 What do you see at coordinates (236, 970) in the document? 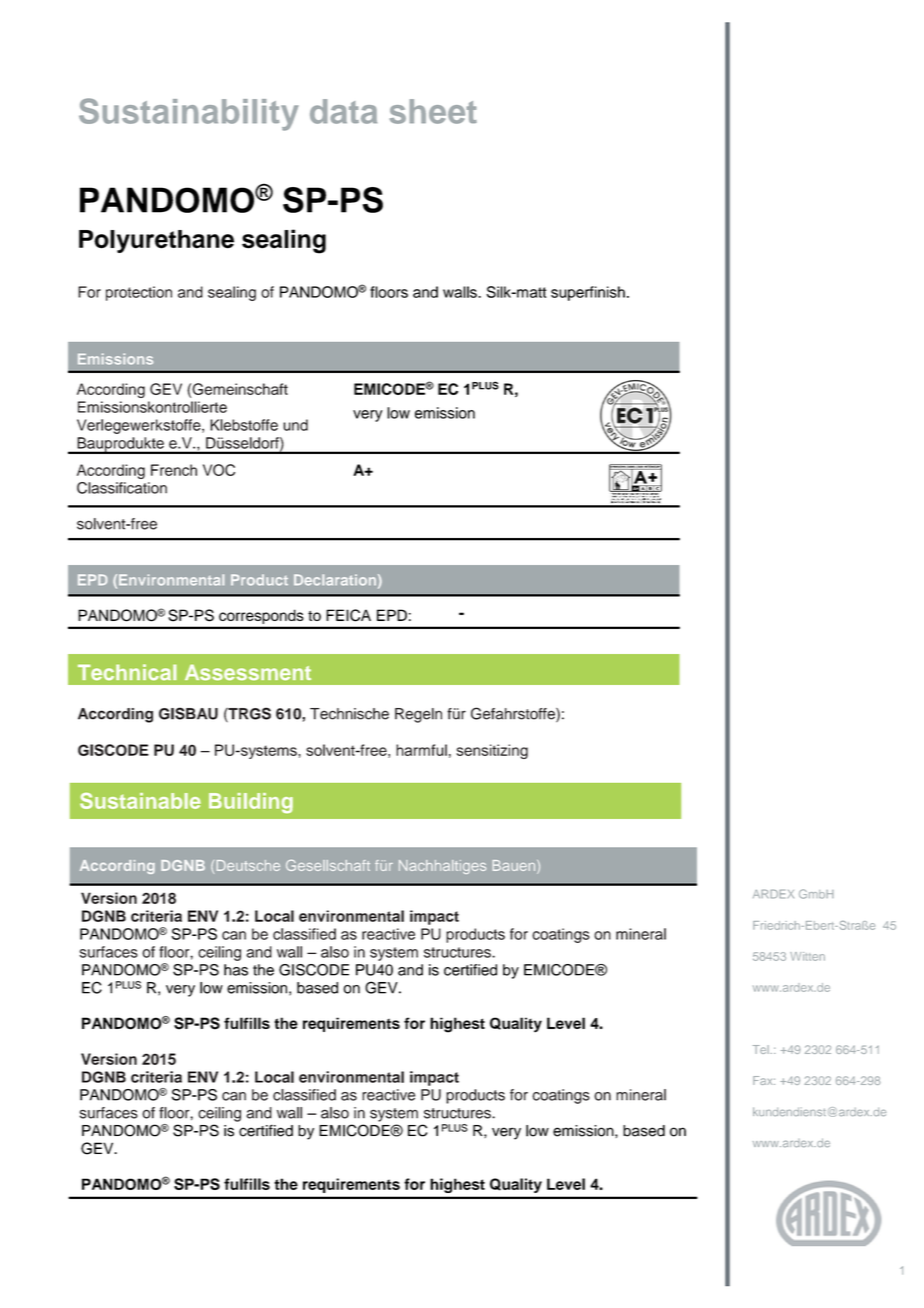
I see `has` at bounding box center [236, 970].
